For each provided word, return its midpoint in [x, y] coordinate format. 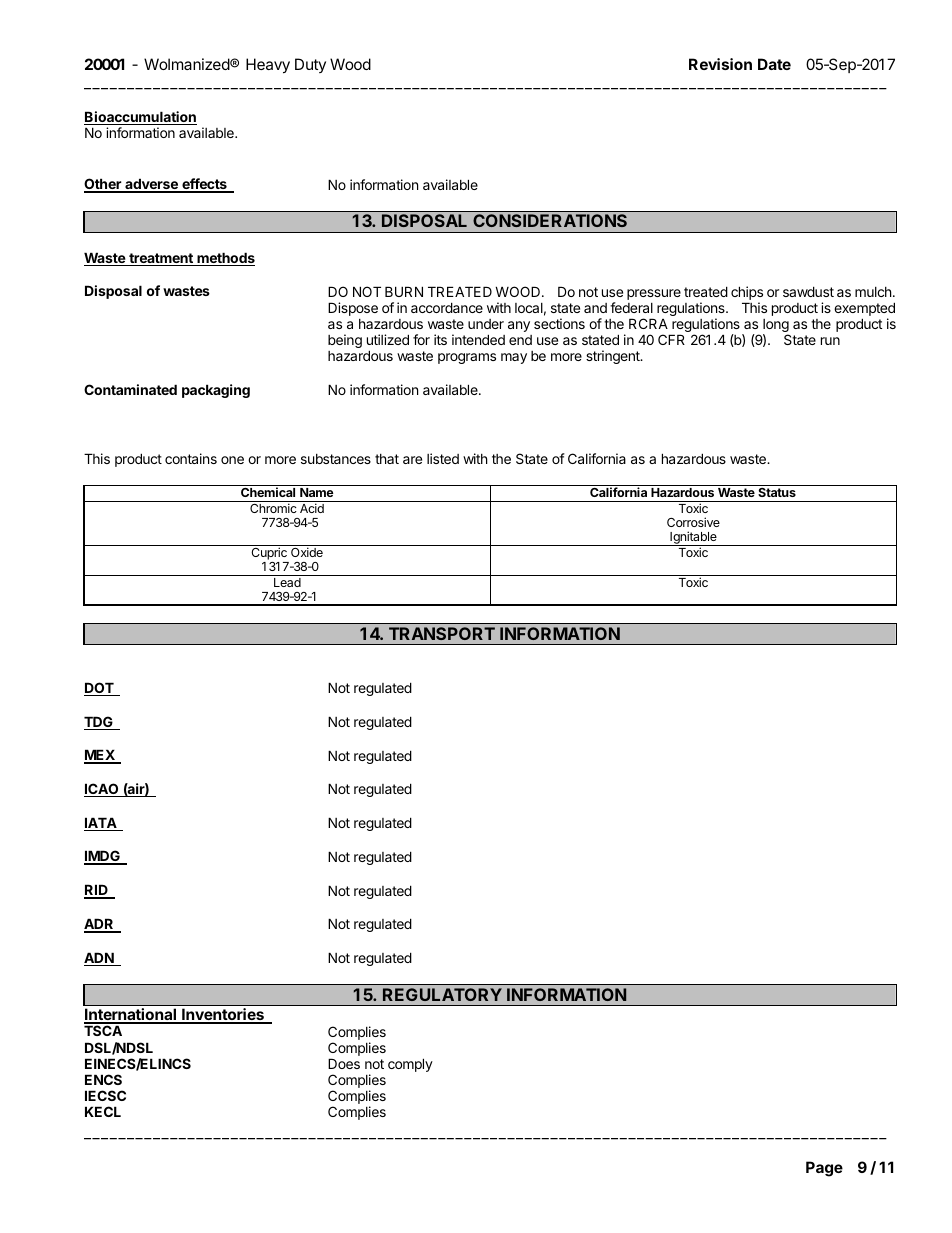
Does [344, 1063]
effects [204, 185]
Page [824, 1169]
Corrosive [693, 522]
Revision [720, 64]
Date [774, 64]
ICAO [102, 790]
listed [443, 458]
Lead [287, 582]
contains [191, 458]
